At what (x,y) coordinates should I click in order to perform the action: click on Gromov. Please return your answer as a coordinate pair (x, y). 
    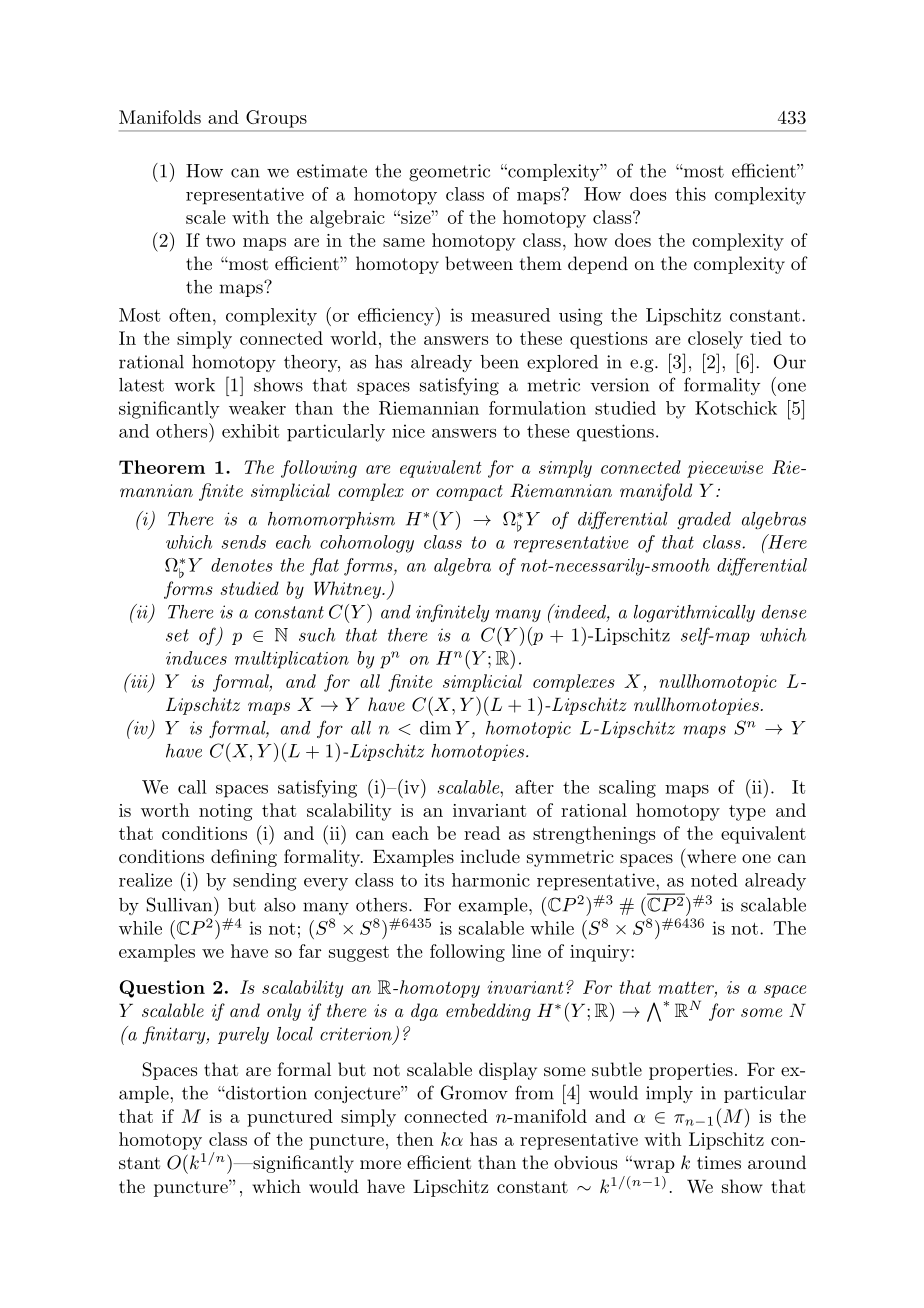
    Looking at the image, I should click on (474, 1092).
